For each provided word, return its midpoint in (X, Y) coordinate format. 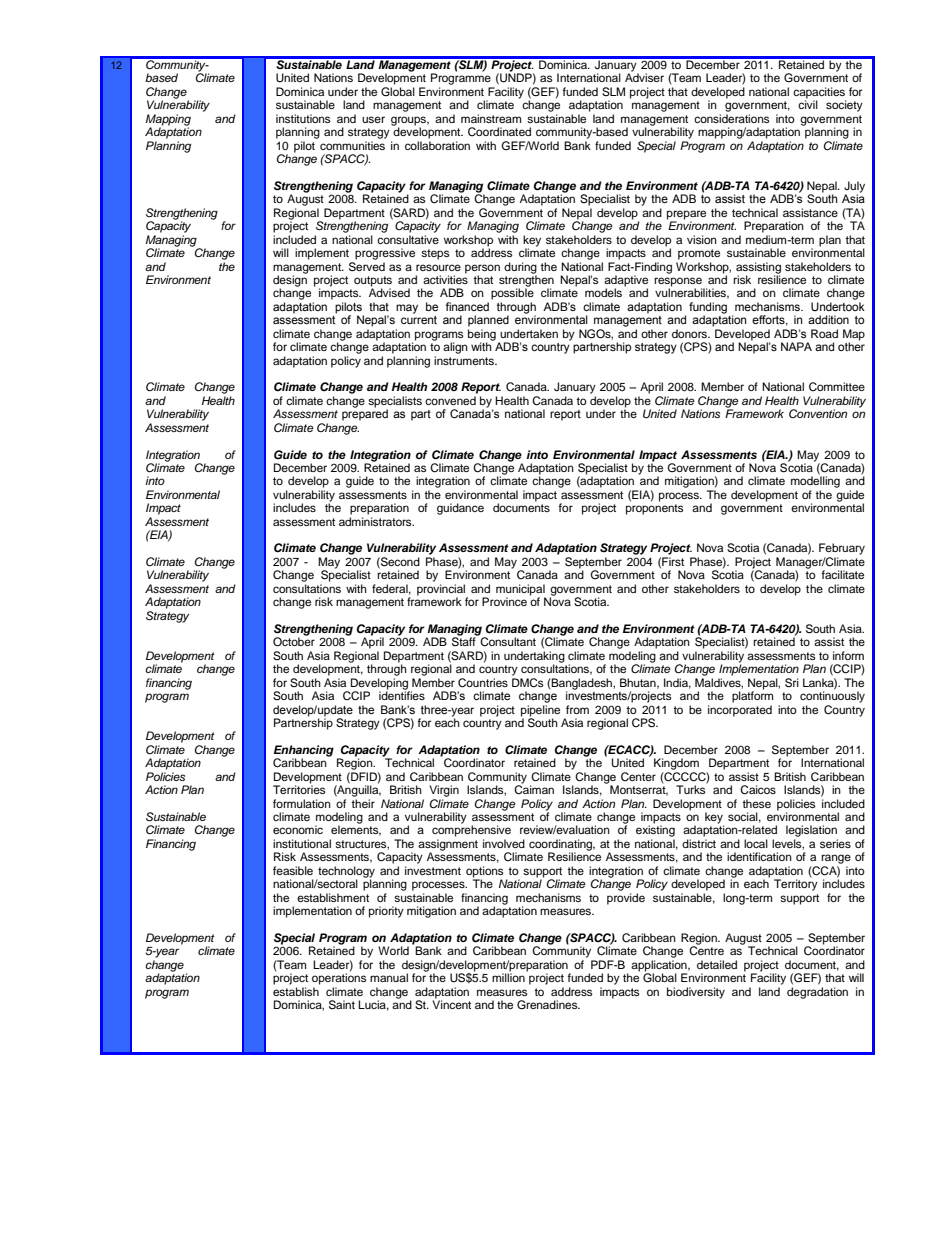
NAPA (796, 346)
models (603, 292)
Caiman (534, 789)
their (363, 803)
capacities (819, 94)
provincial (442, 591)
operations (339, 978)
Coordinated (499, 132)
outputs (373, 282)
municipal (521, 591)
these (756, 803)
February (842, 549)
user (373, 119)
